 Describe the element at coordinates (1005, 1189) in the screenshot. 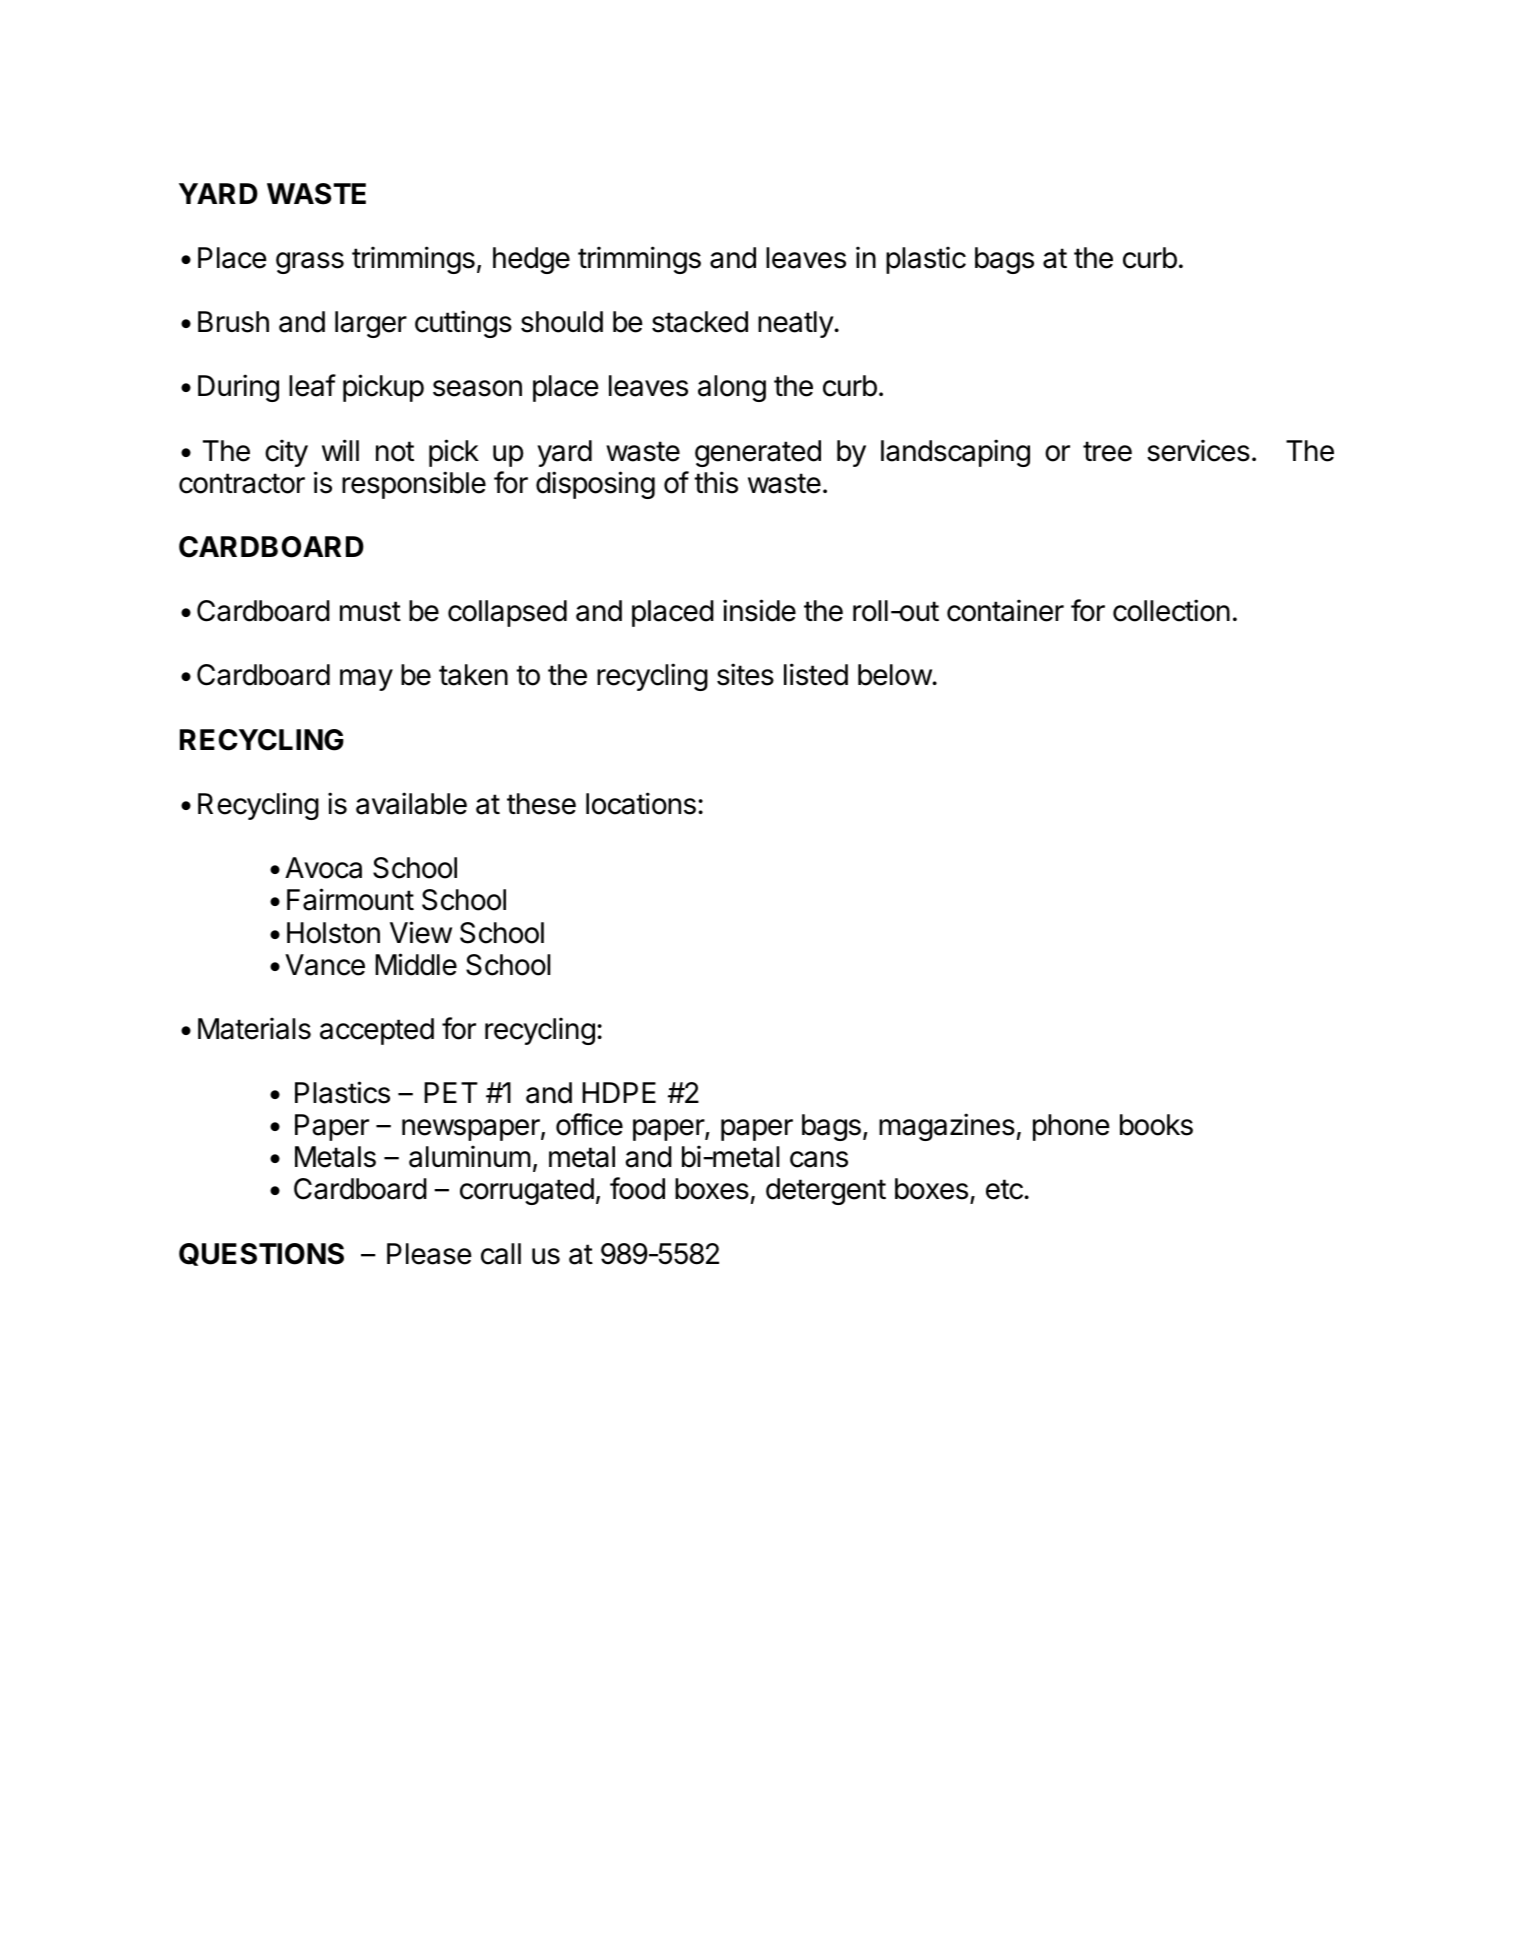

I see `etc` at that location.
